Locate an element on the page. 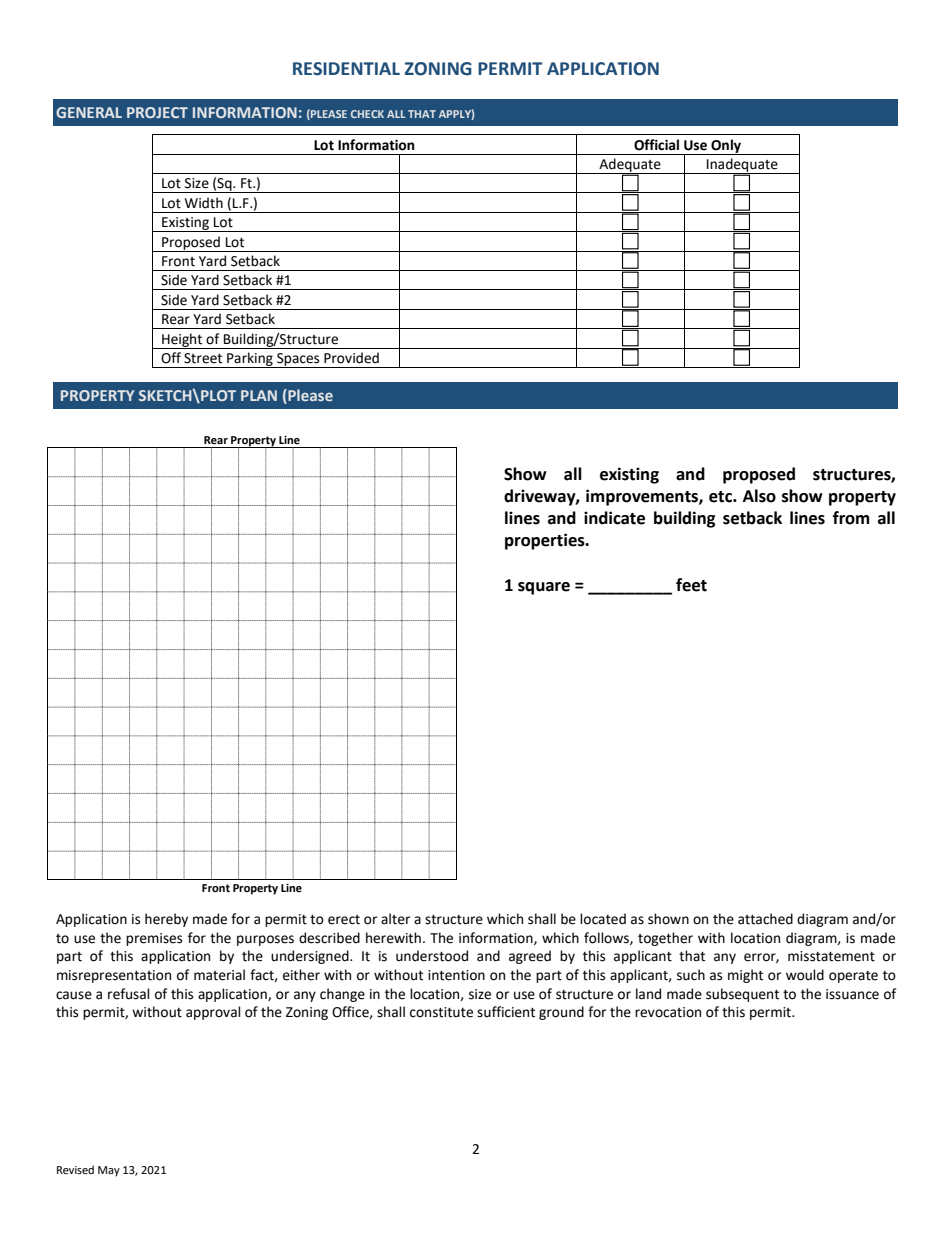 This image has width=952, height=1233. hereby is located at coordinates (166, 920).
